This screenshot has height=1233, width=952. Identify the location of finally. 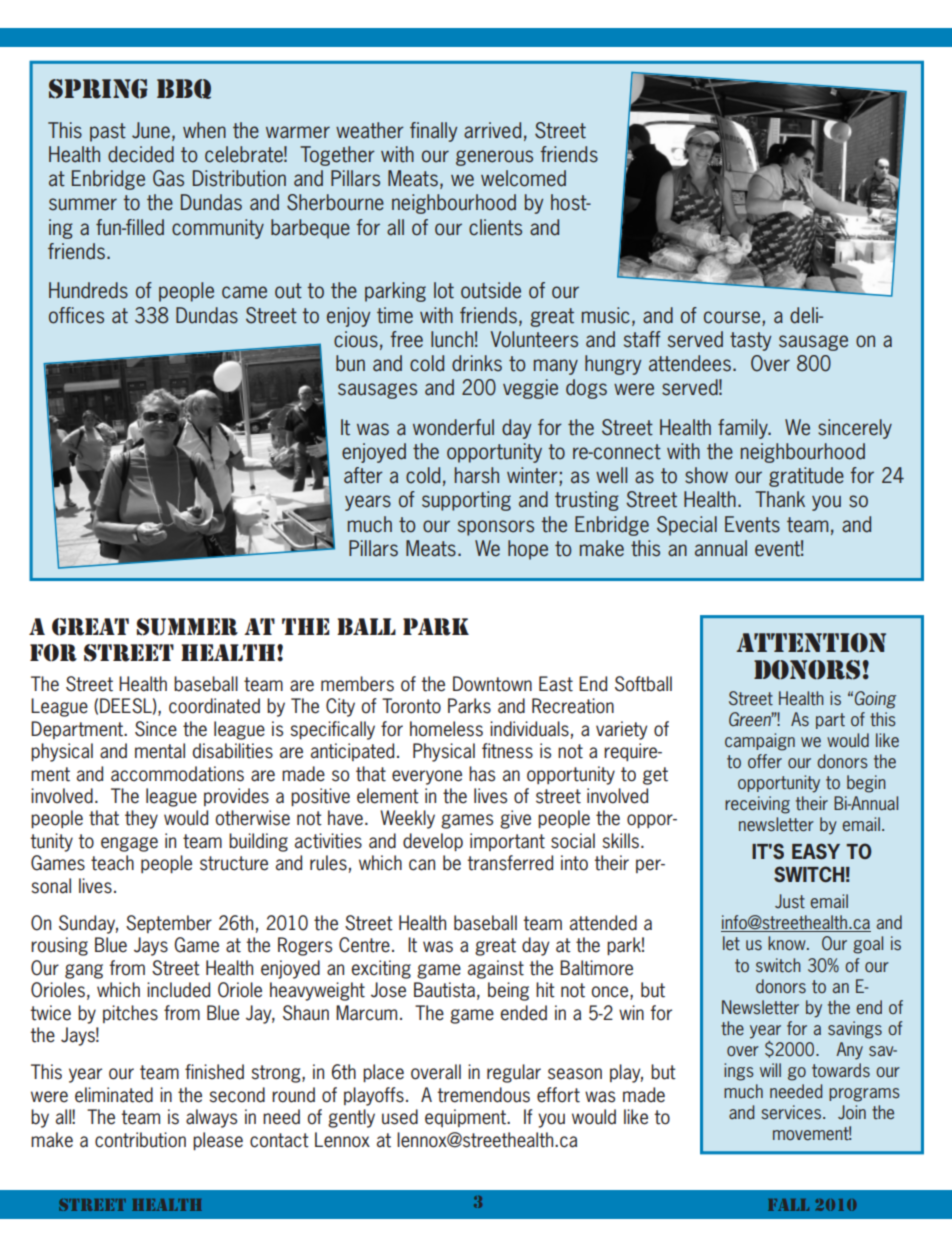
(433, 132).
